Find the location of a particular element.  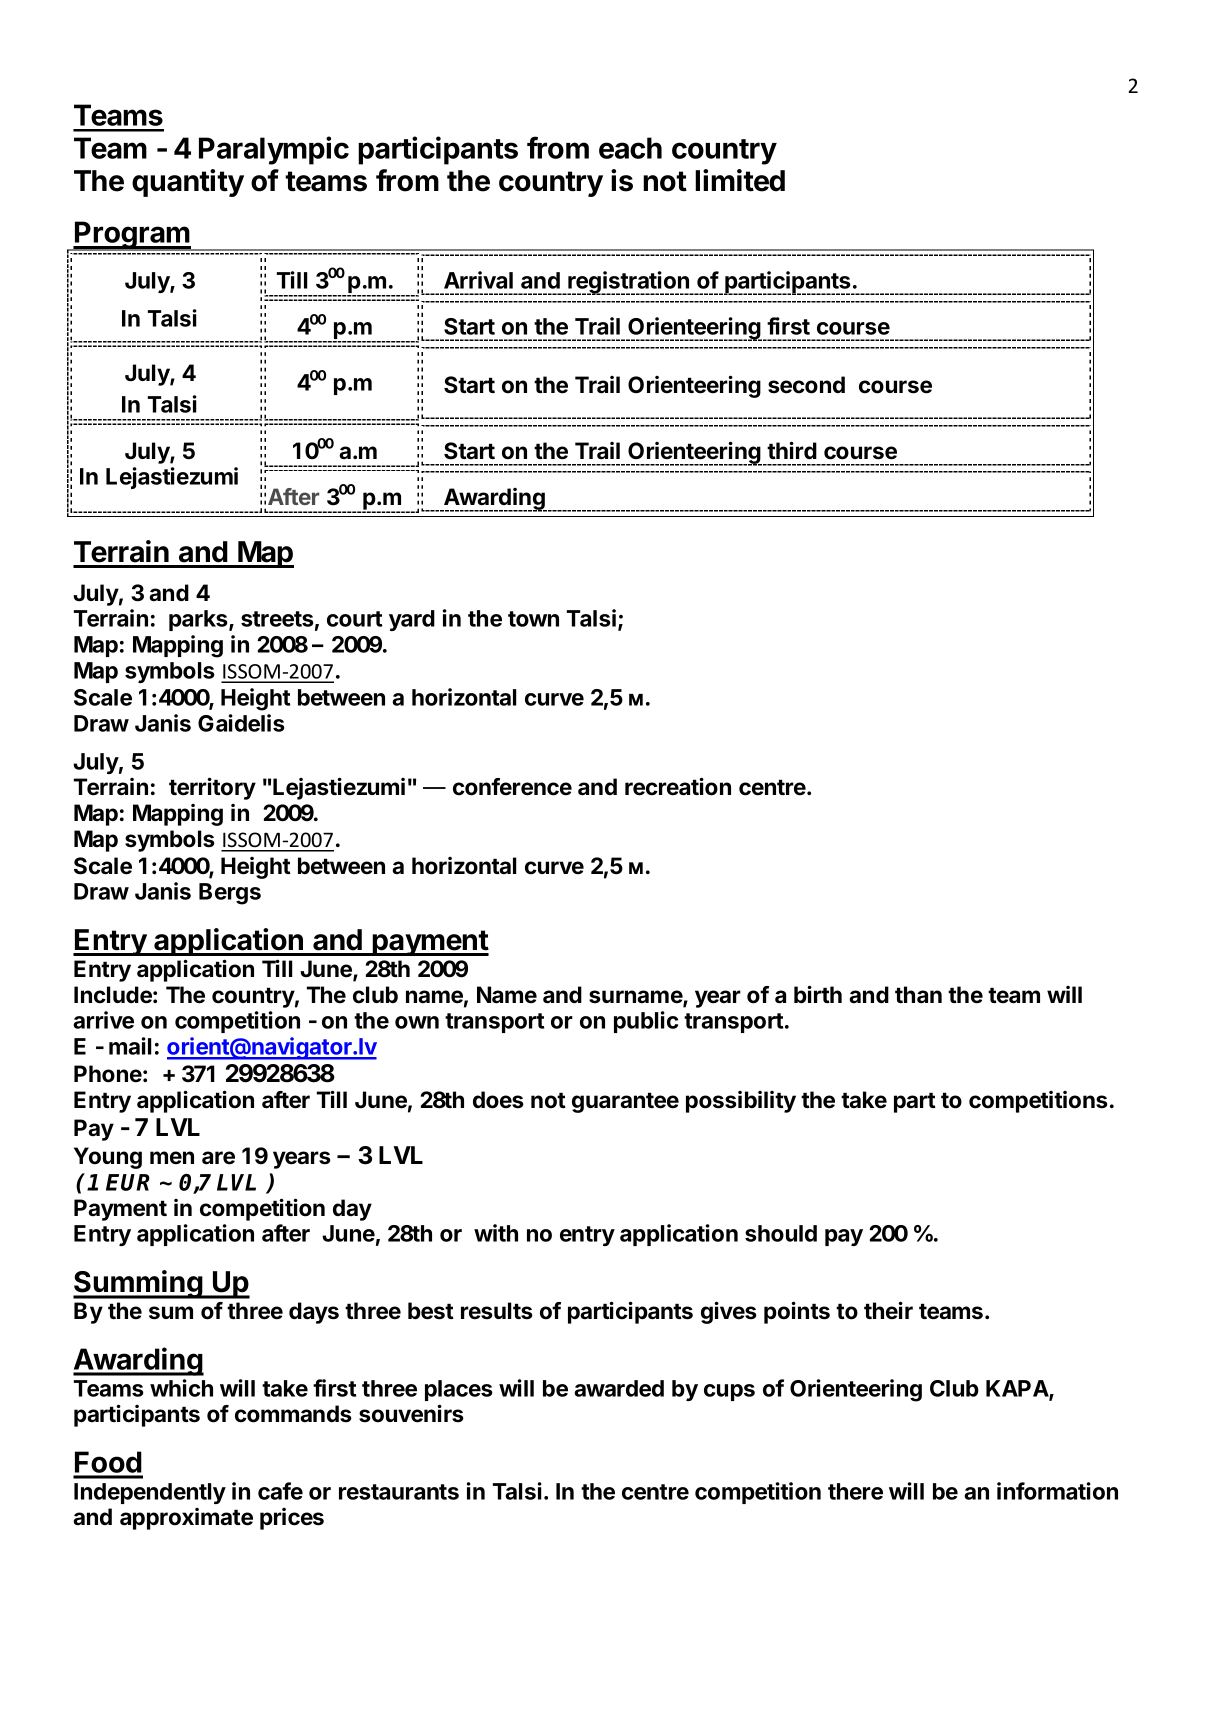

public is located at coordinates (646, 1022).
